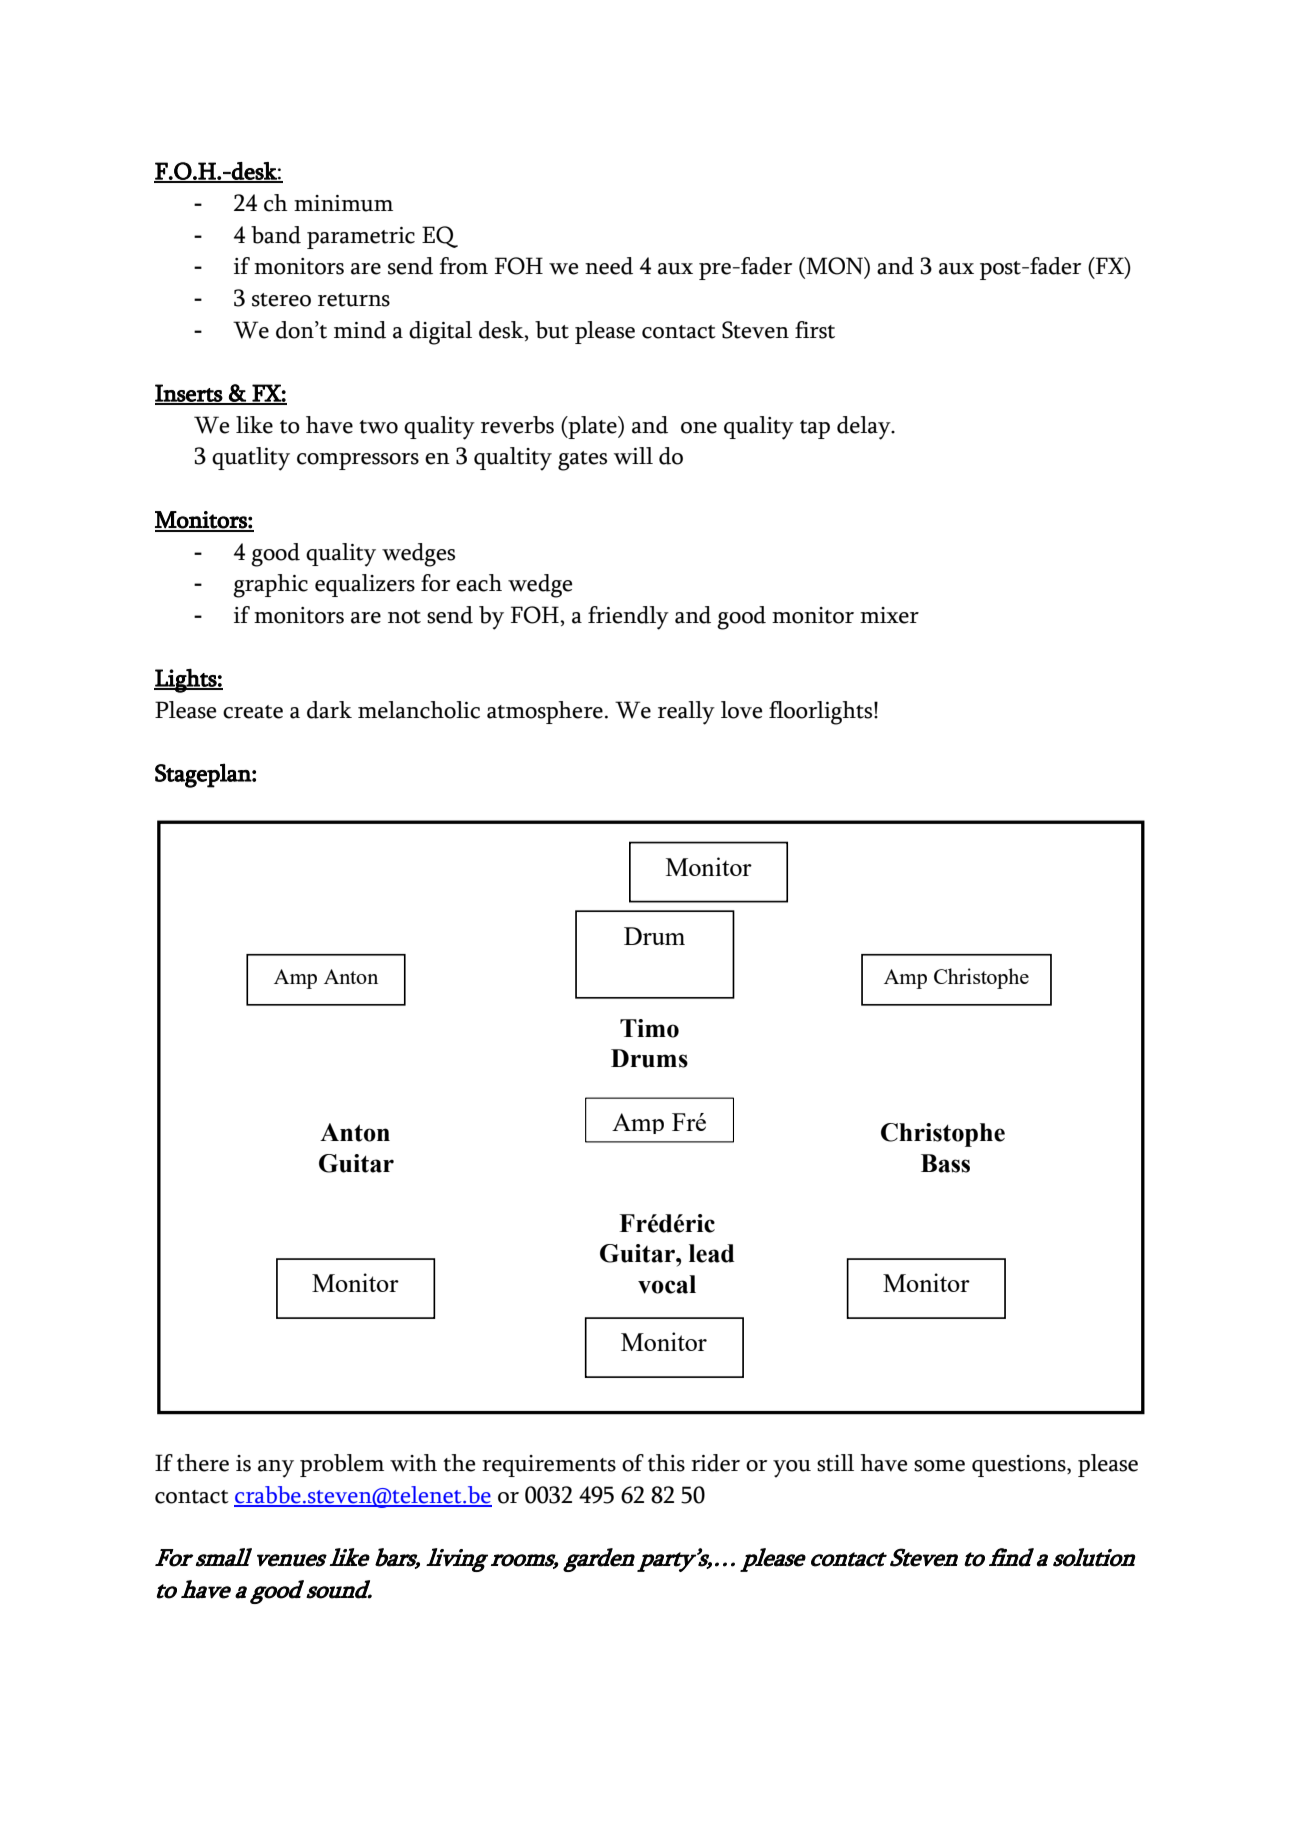 The height and width of the document is (1841, 1301). I want to click on band, so click(276, 235).
